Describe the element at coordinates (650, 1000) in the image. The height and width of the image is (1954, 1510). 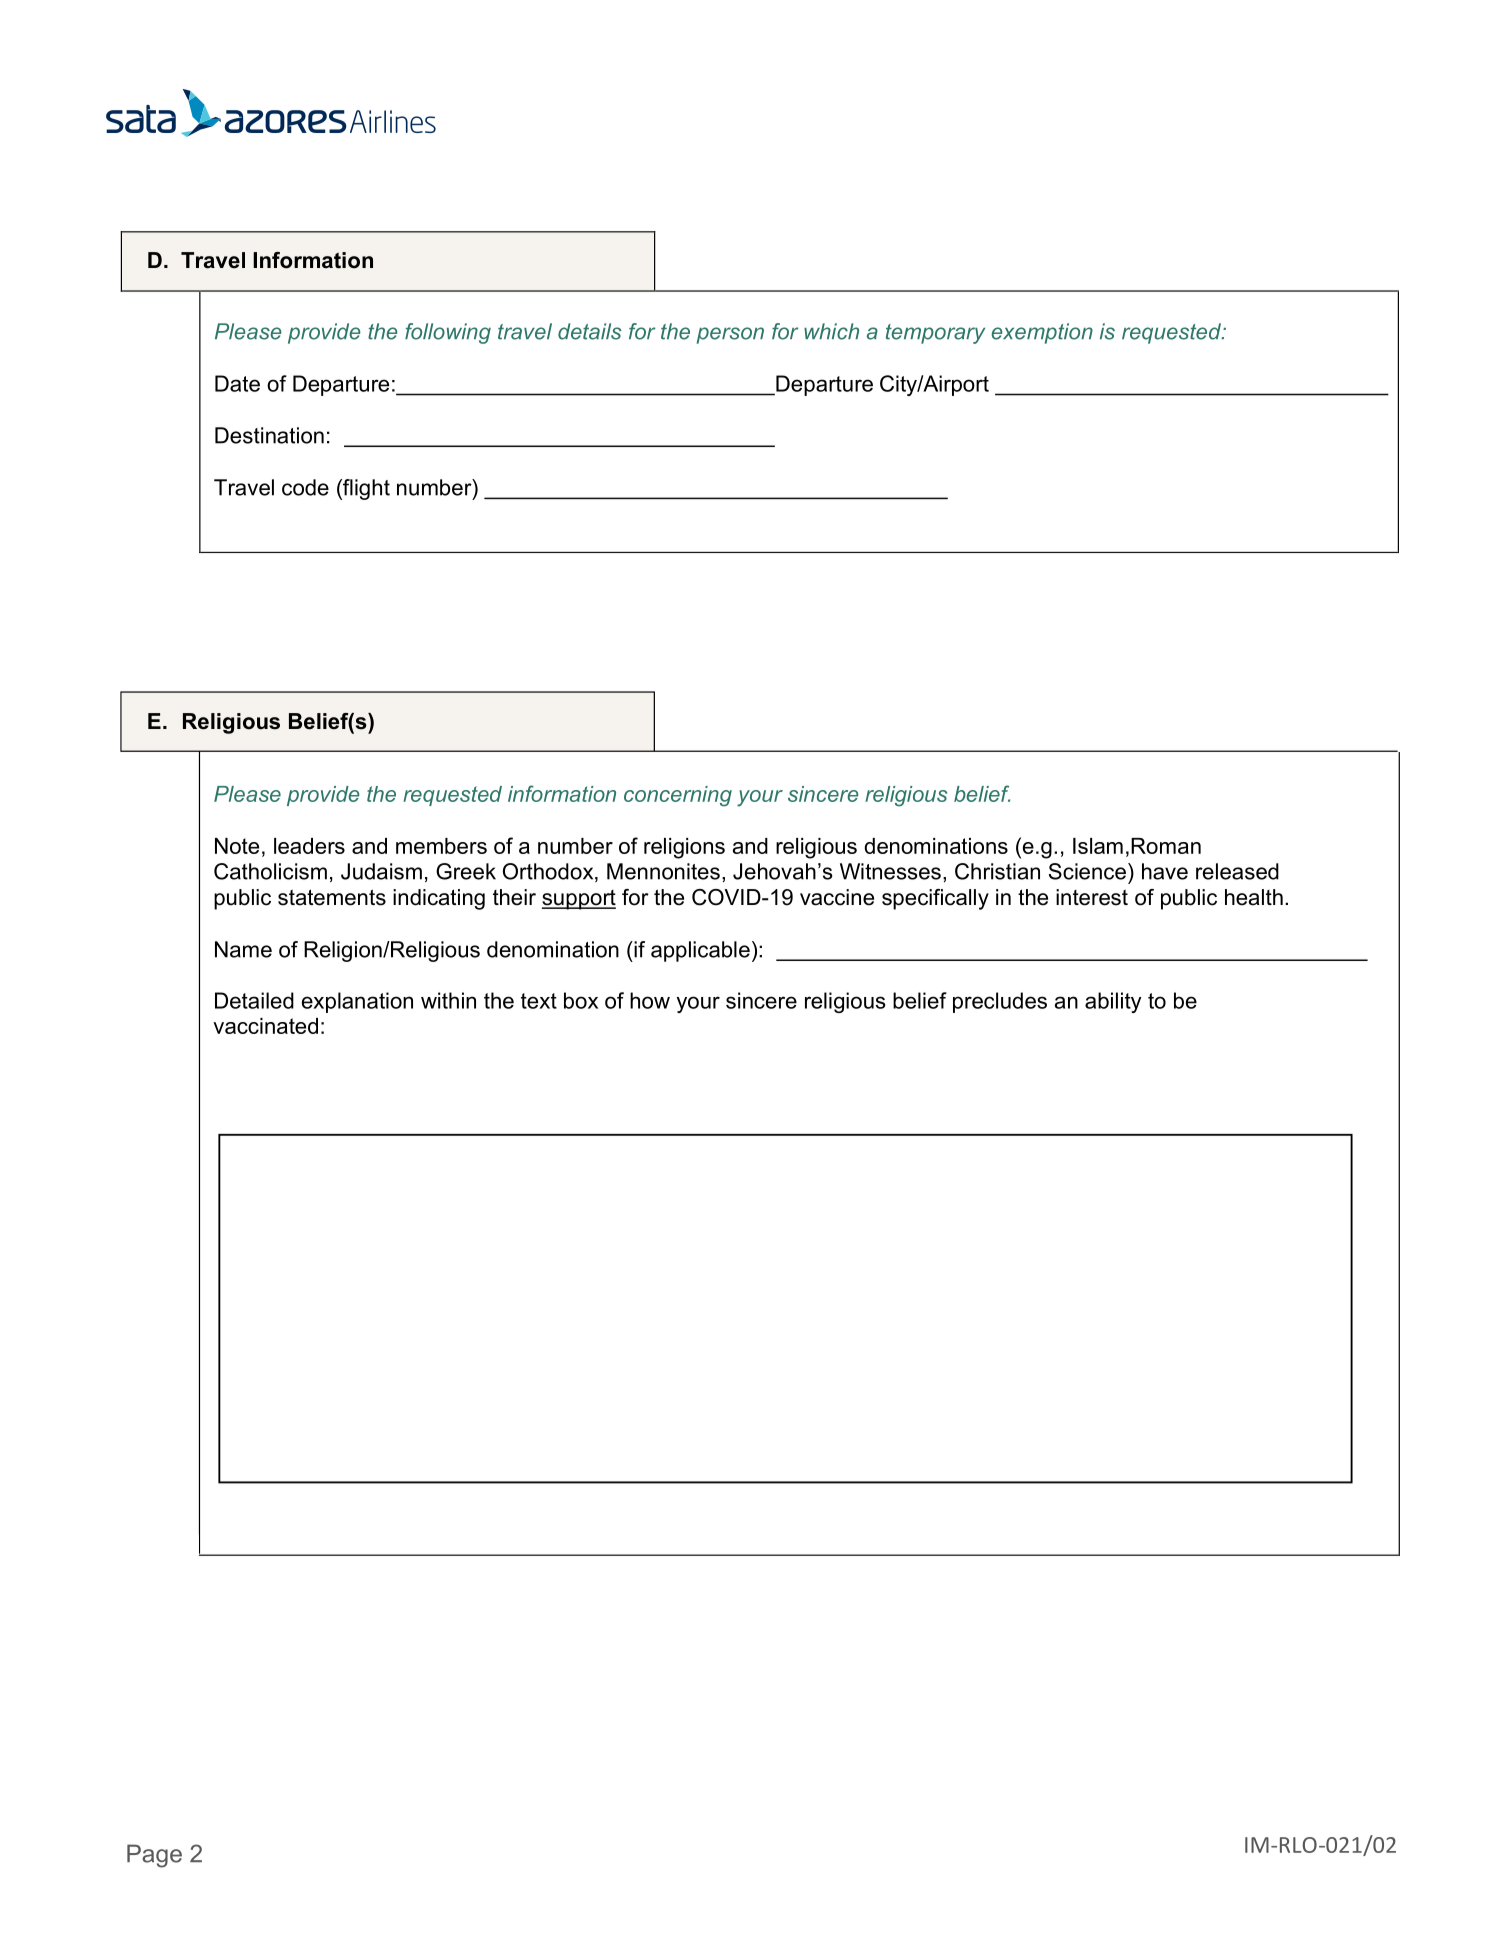
I see `how` at that location.
